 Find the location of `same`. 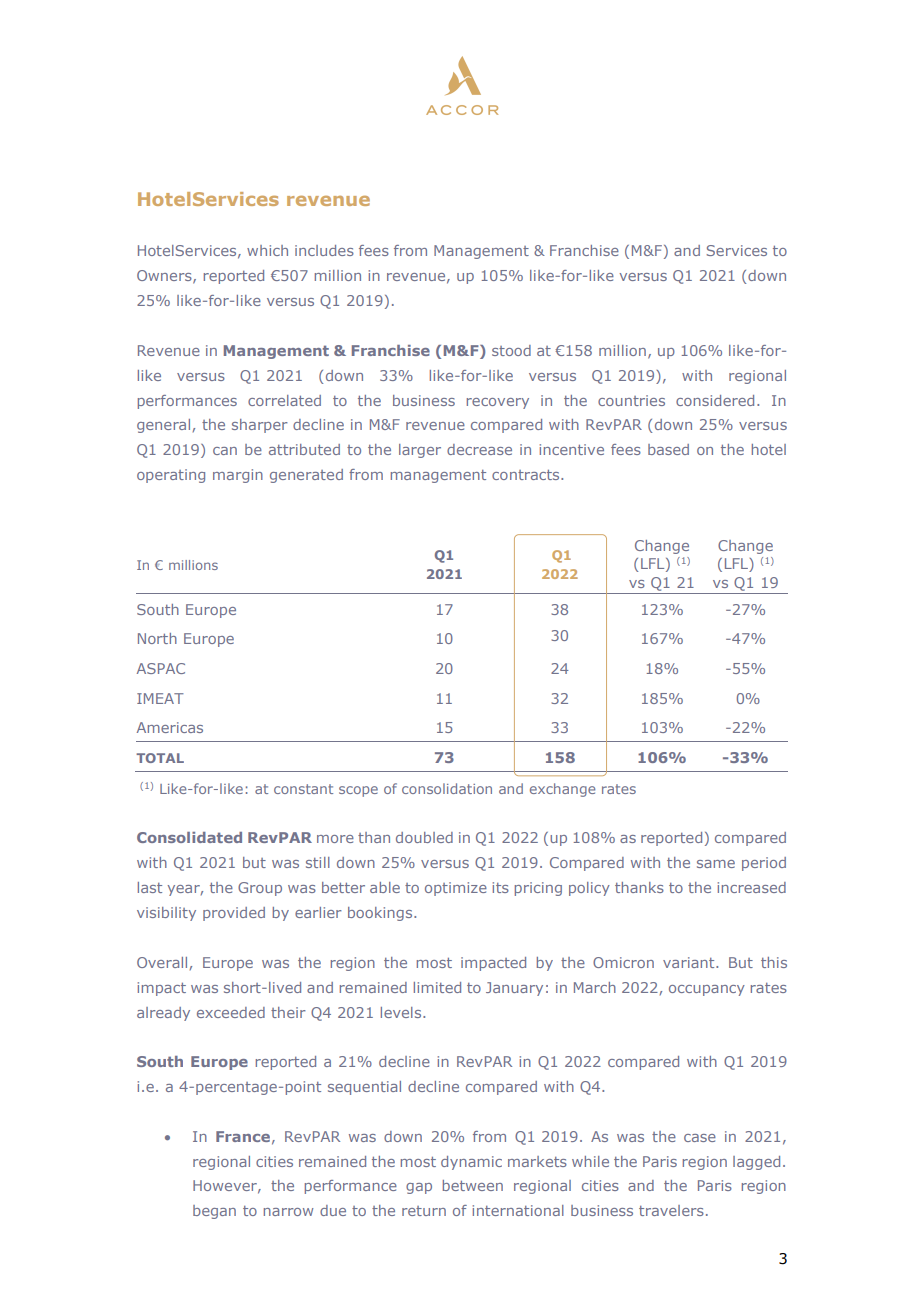

same is located at coordinates (716, 864).
